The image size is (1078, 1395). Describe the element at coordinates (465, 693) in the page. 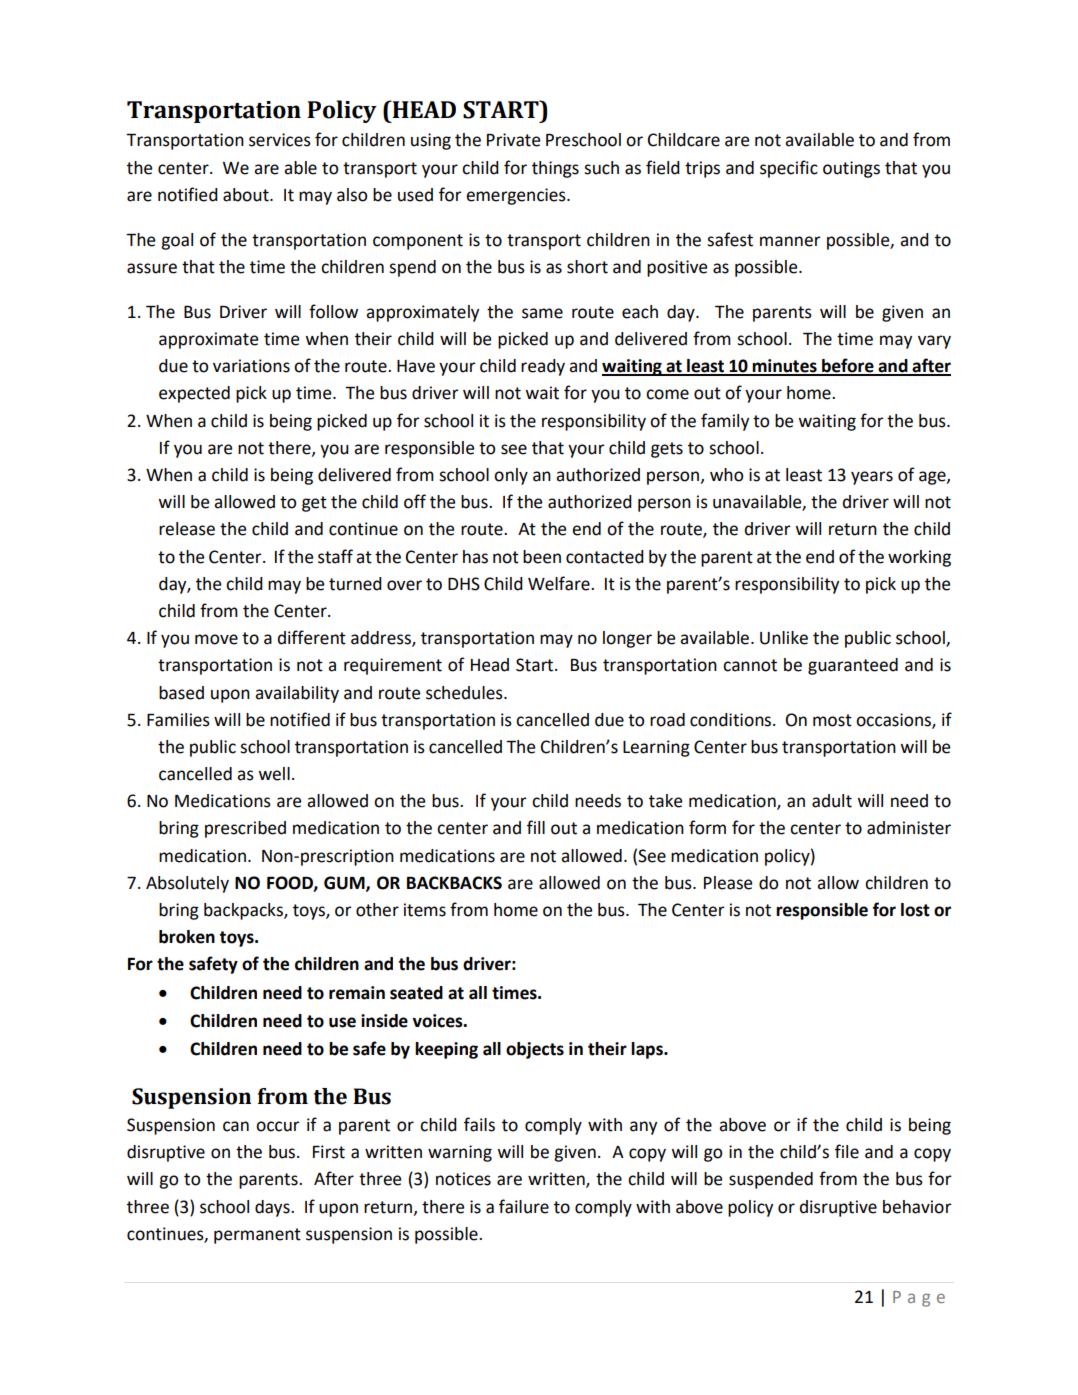

I see `schedules` at that location.
